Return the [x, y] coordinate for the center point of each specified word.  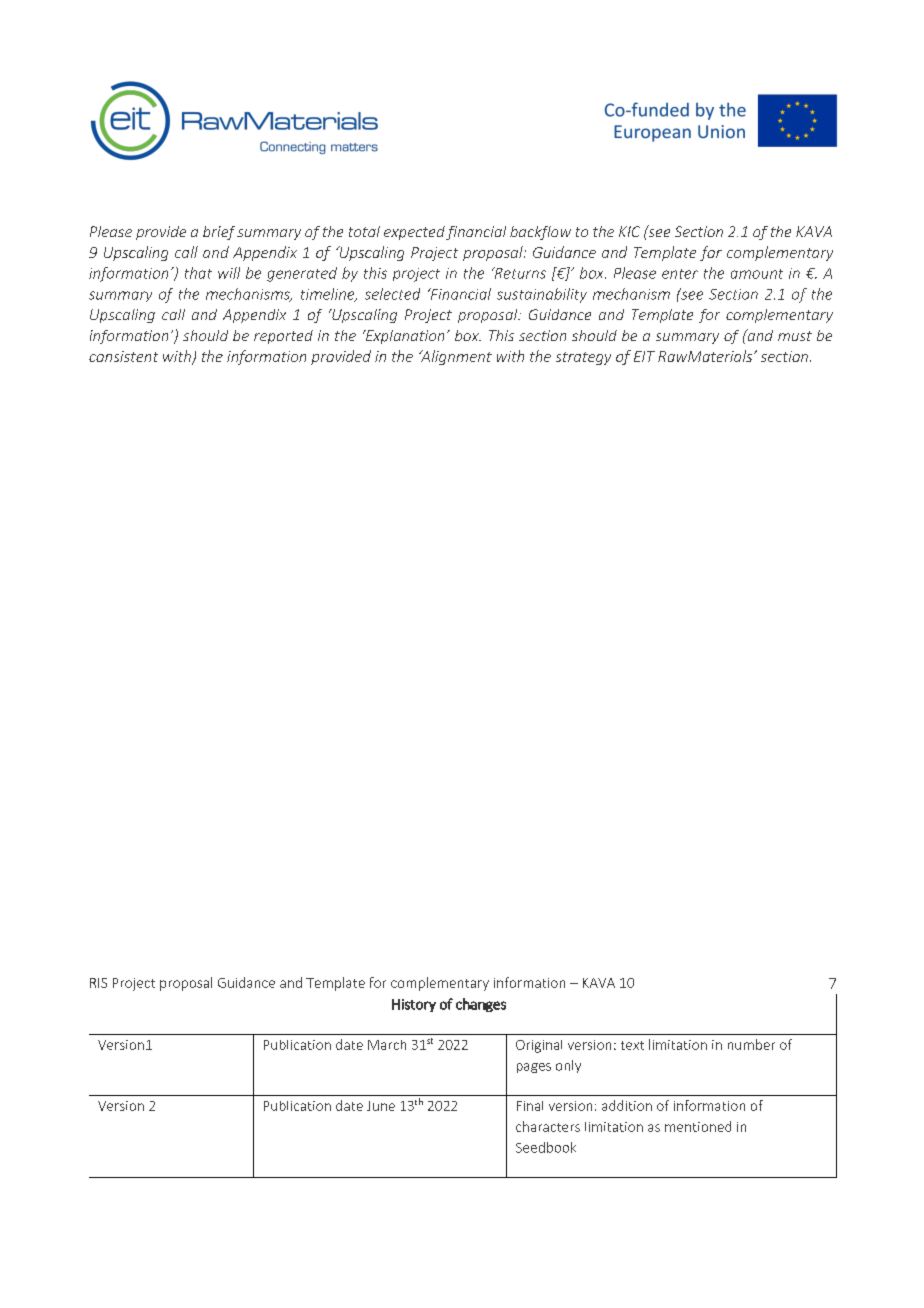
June [381, 1106]
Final [530, 1106]
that [198, 273]
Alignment [455, 357]
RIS [98, 983]
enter [680, 274]
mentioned [698, 1126]
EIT [644, 356]
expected [414, 233]
